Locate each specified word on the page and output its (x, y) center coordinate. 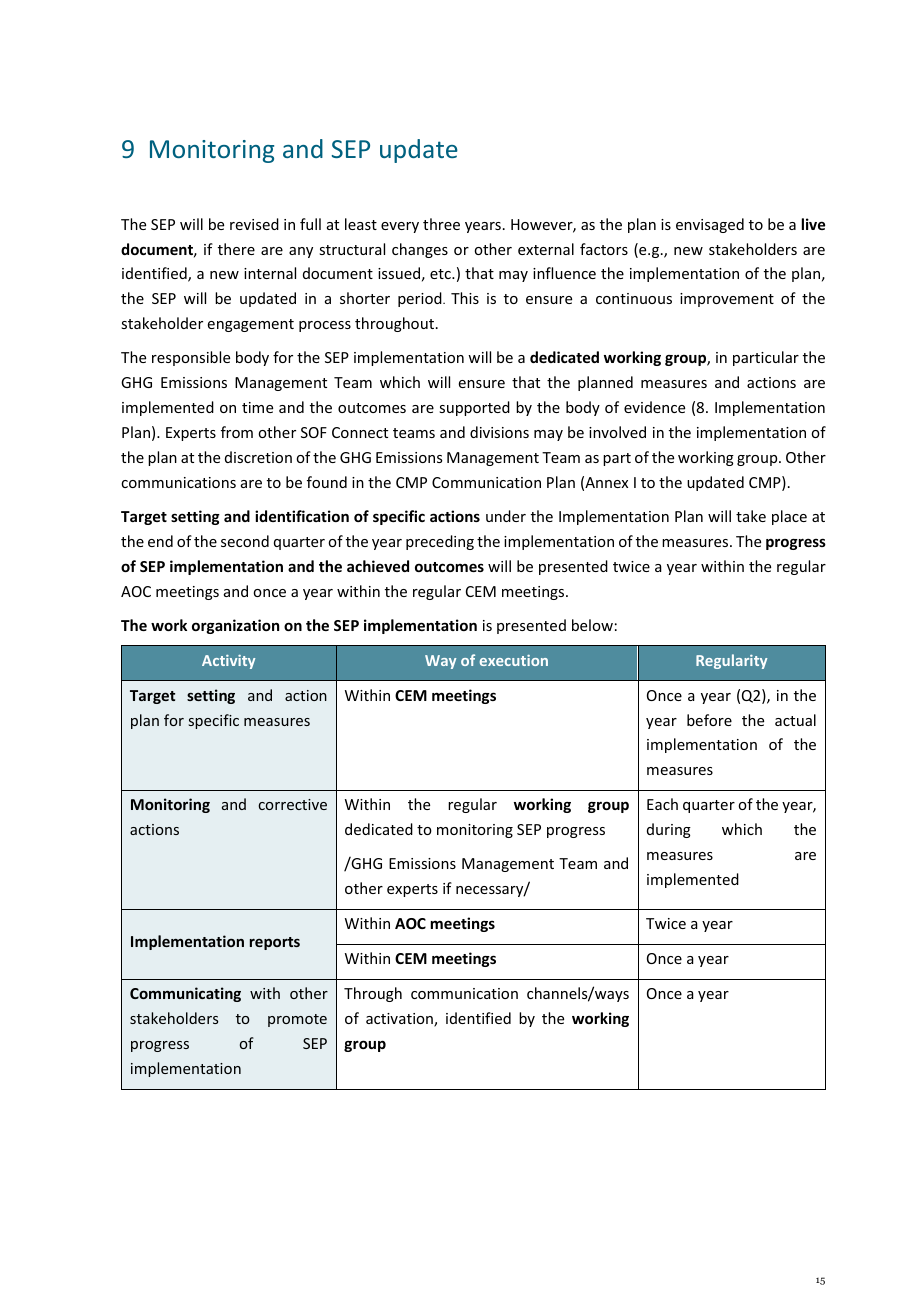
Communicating (185, 994)
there (236, 249)
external (546, 249)
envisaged (710, 225)
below (592, 625)
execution (514, 660)
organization (235, 626)
